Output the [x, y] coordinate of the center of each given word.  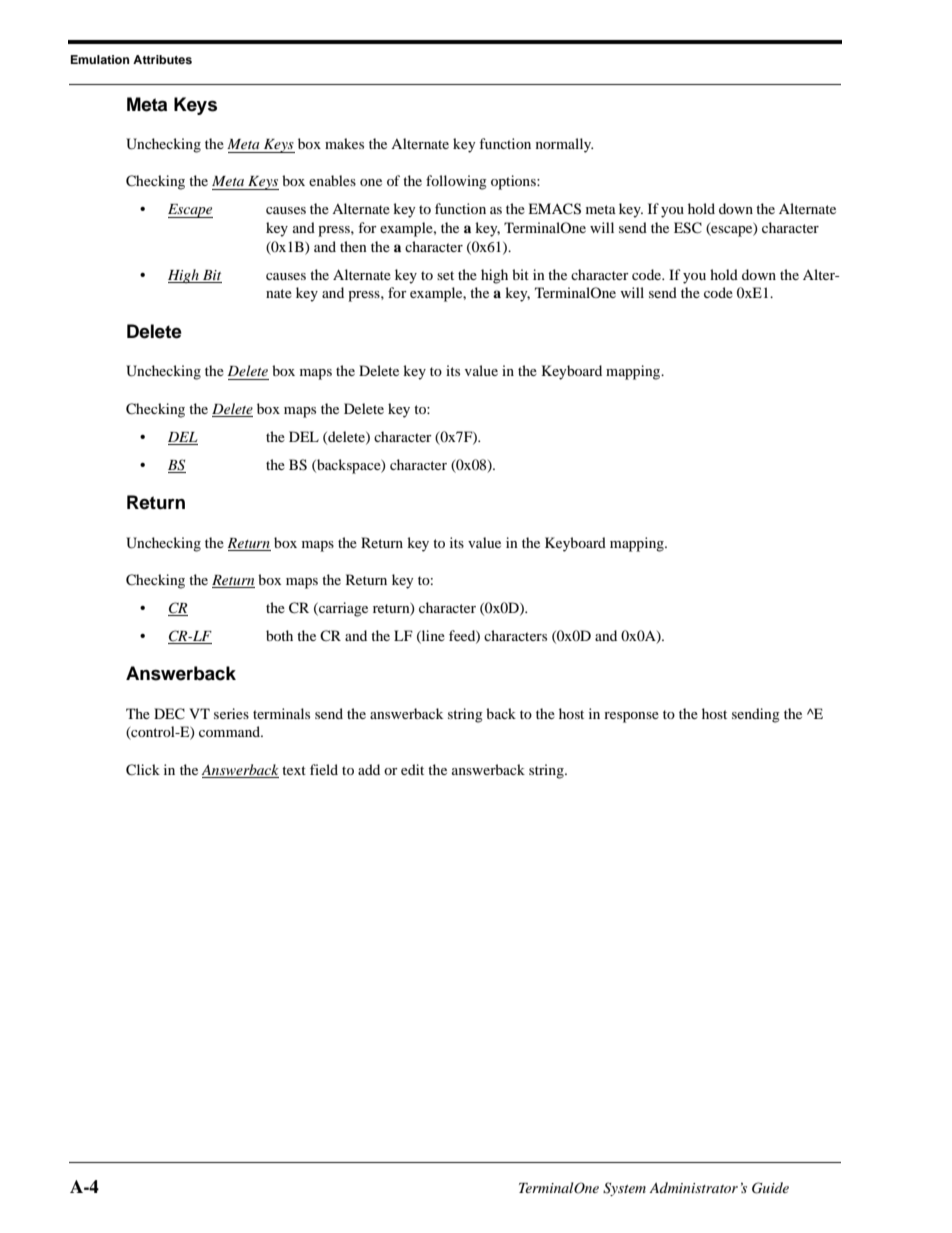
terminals [281, 713]
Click [143, 770]
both [279, 635]
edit [412, 769]
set [445, 275]
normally [564, 145]
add [369, 769]
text [294, 770]
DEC [169, 714]
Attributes [162, 59]
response [631, 717]
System [624, 1189]
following [456, 182]
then [353, 246]
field [324, 769]
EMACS [554, 209]
